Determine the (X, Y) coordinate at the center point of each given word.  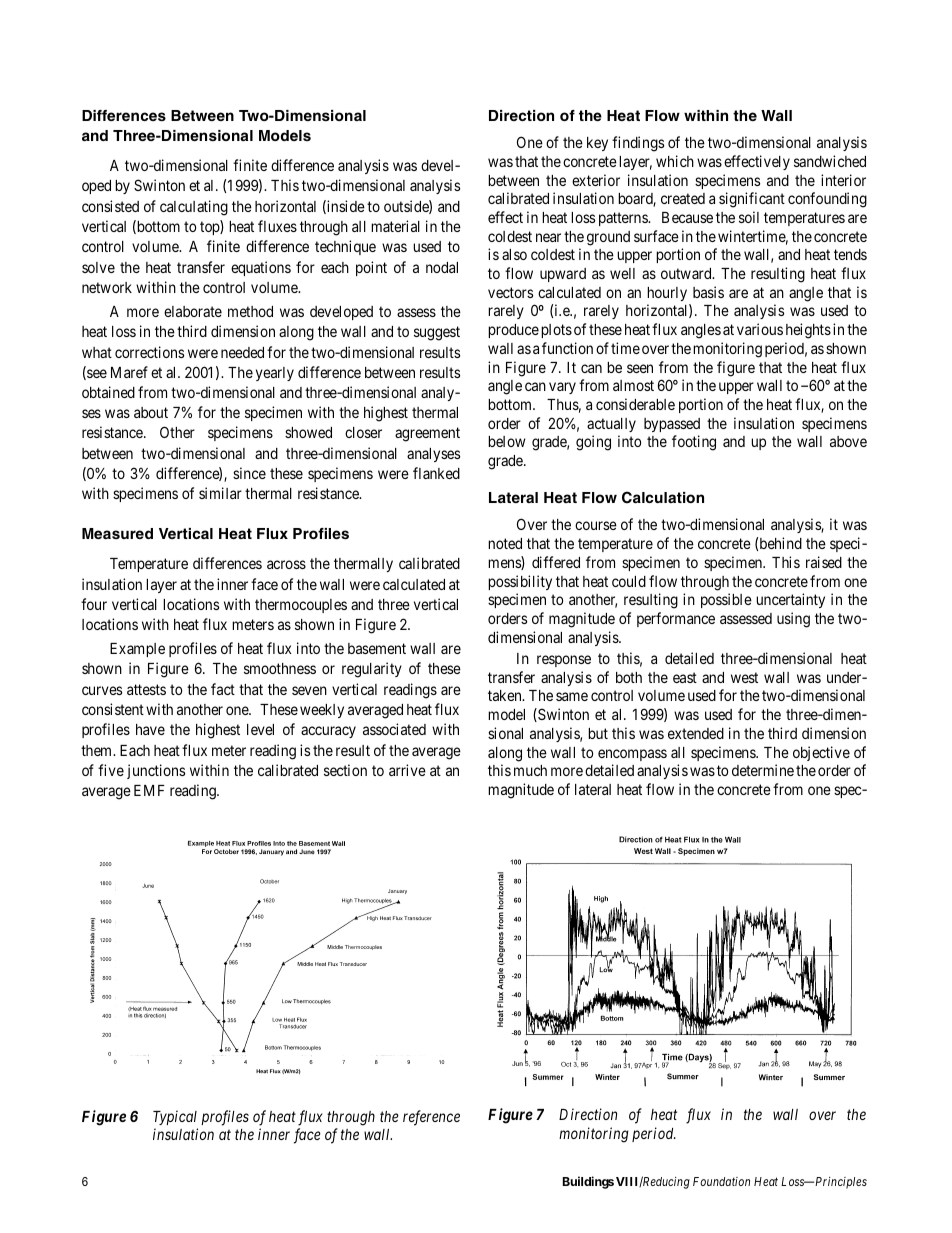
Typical (175, 1117)
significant (752, 200)
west (744, 677)
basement (377, 648)
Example (137, 650)
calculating (194, 208)
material (395, 226)
